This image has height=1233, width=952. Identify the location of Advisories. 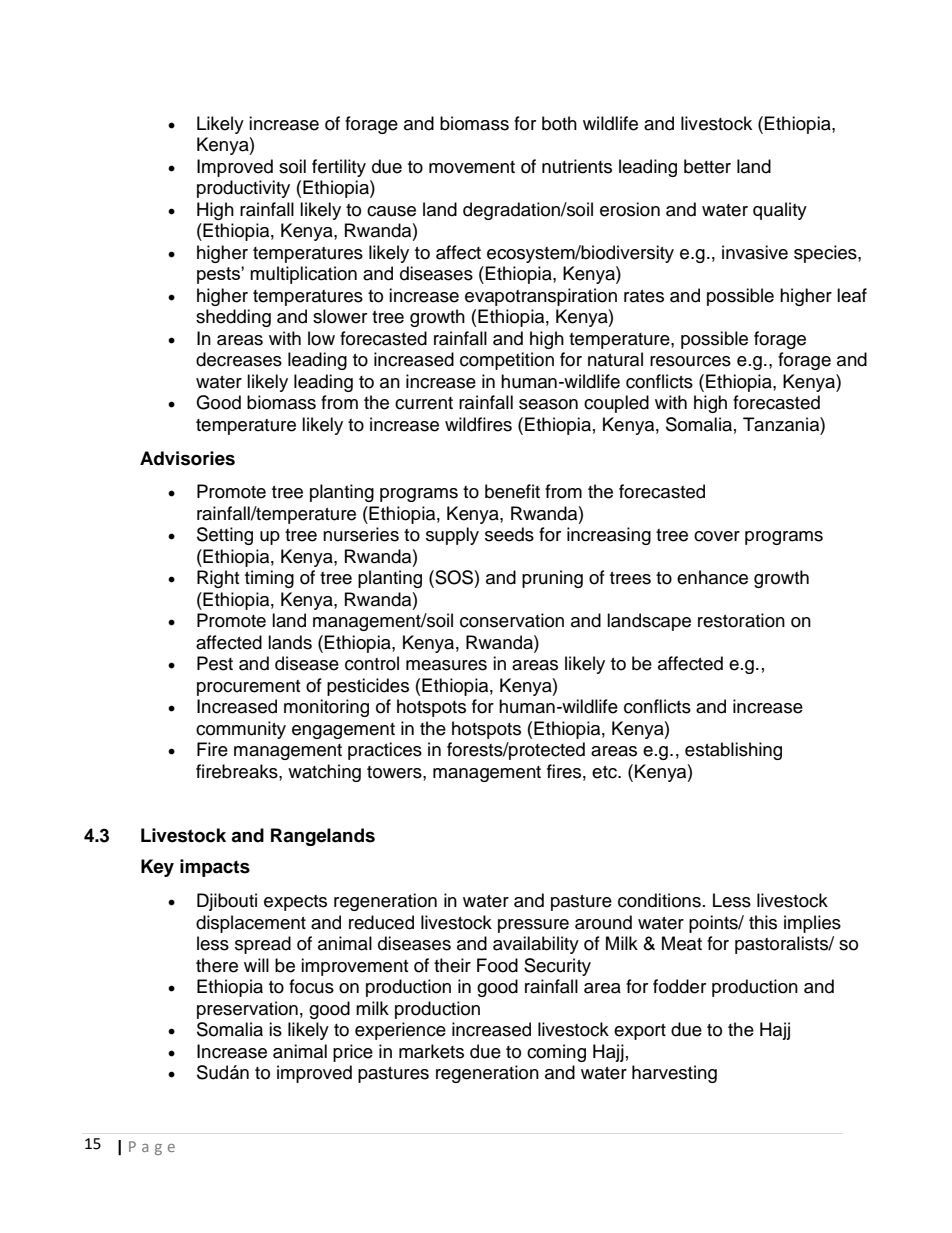
(187, 458).
